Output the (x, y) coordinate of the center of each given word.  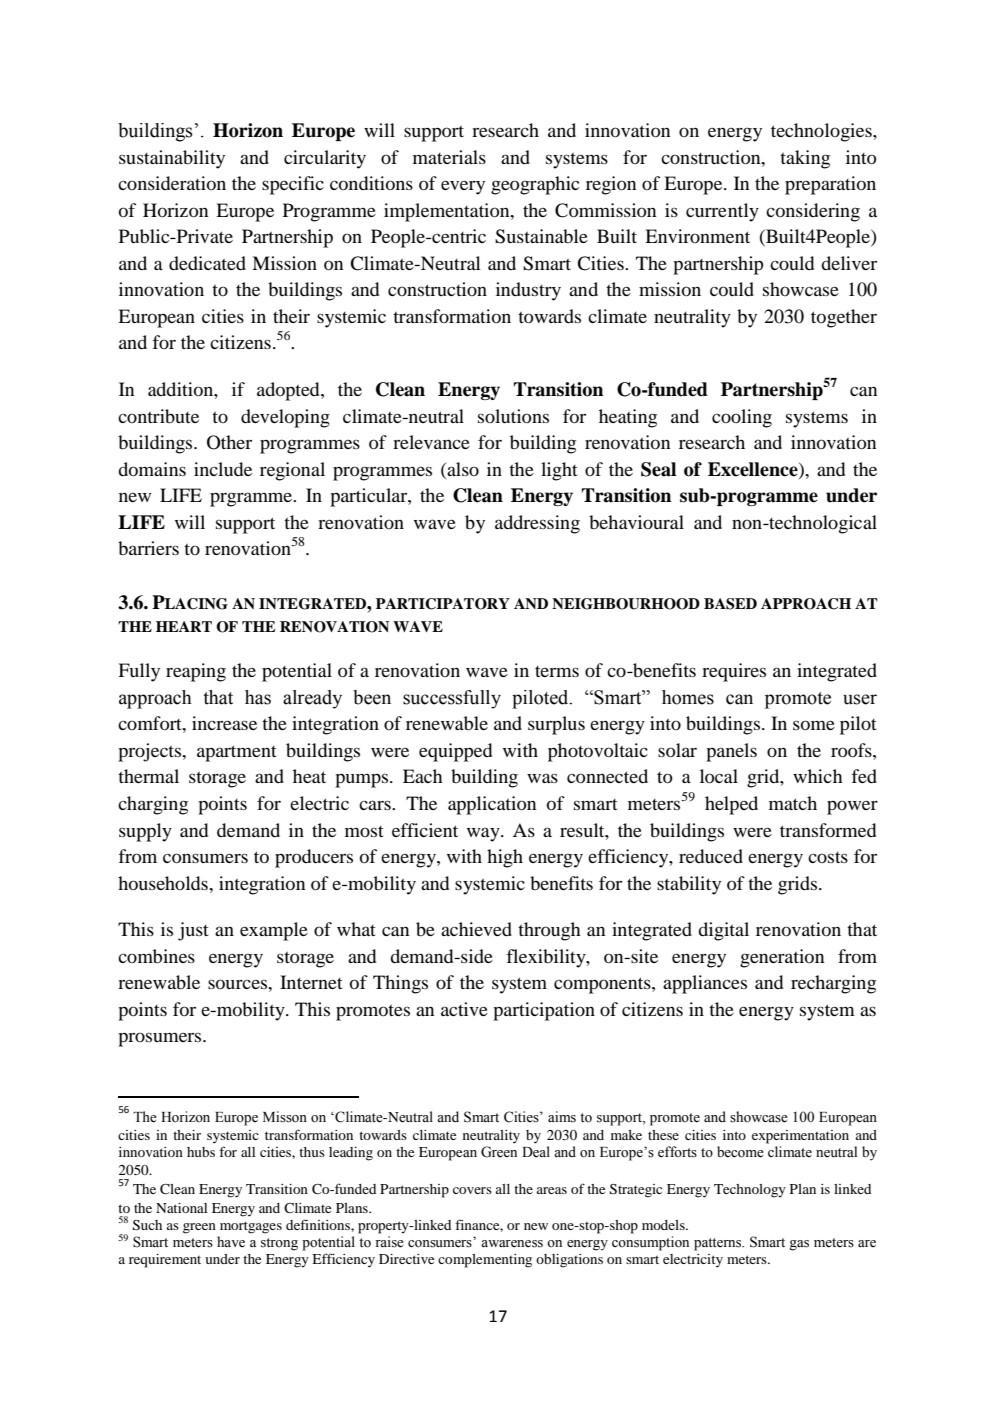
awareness (512, 1244)
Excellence (754, 469)
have (231, 1242)
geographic (535, 185)
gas (799, 1245)
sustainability (172, 159)
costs (828, 857)
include (223, 469)
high (505, 858)
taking (805, 159)
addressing (537, 524)
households (164, 883)
